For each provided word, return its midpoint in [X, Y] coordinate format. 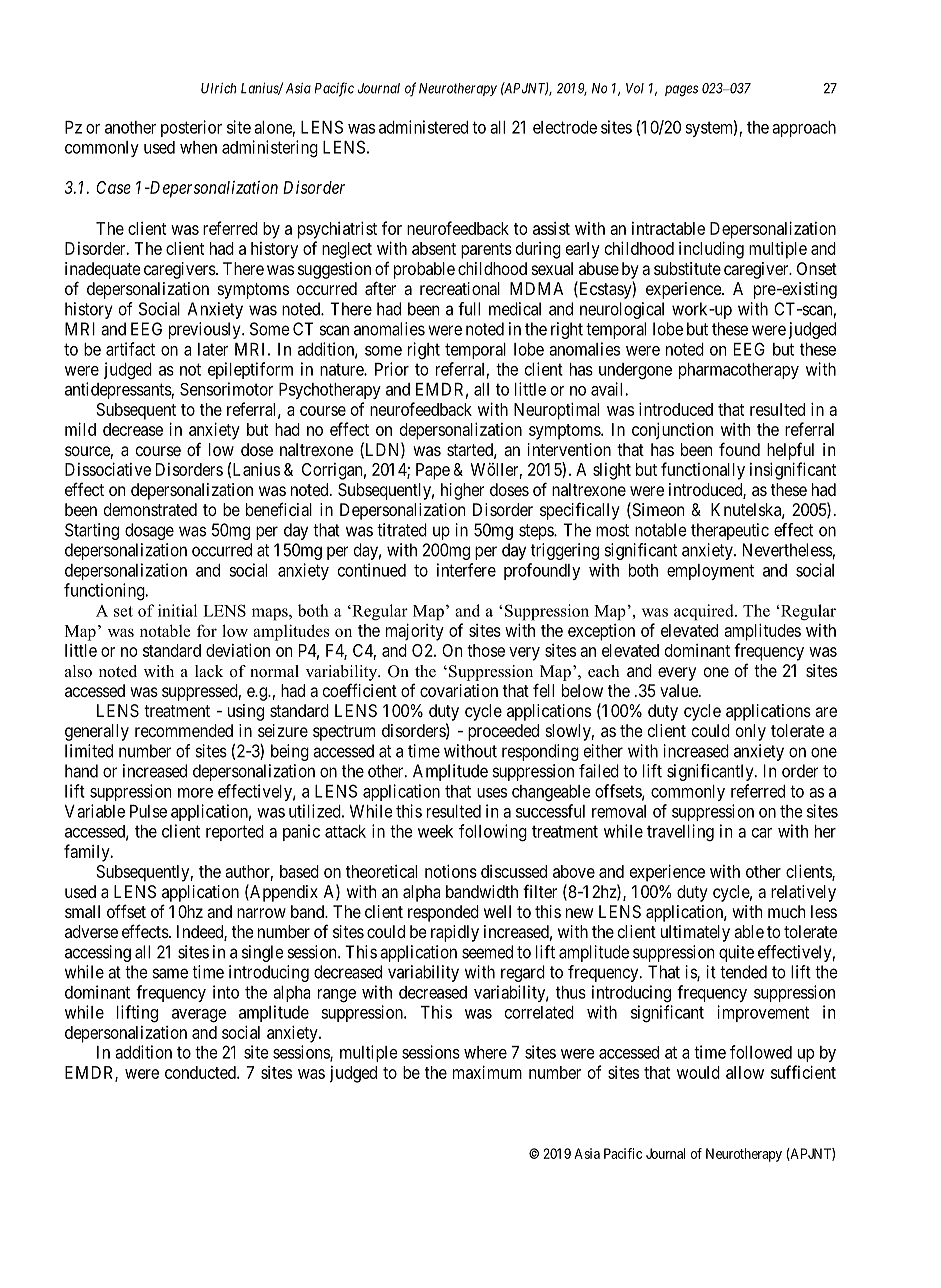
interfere [466, 570]
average [199, 1016]
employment [710, 572]
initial [177, 610]
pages [681, 91]
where [485, 1052]
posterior [191, 128]
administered [423, 127]
